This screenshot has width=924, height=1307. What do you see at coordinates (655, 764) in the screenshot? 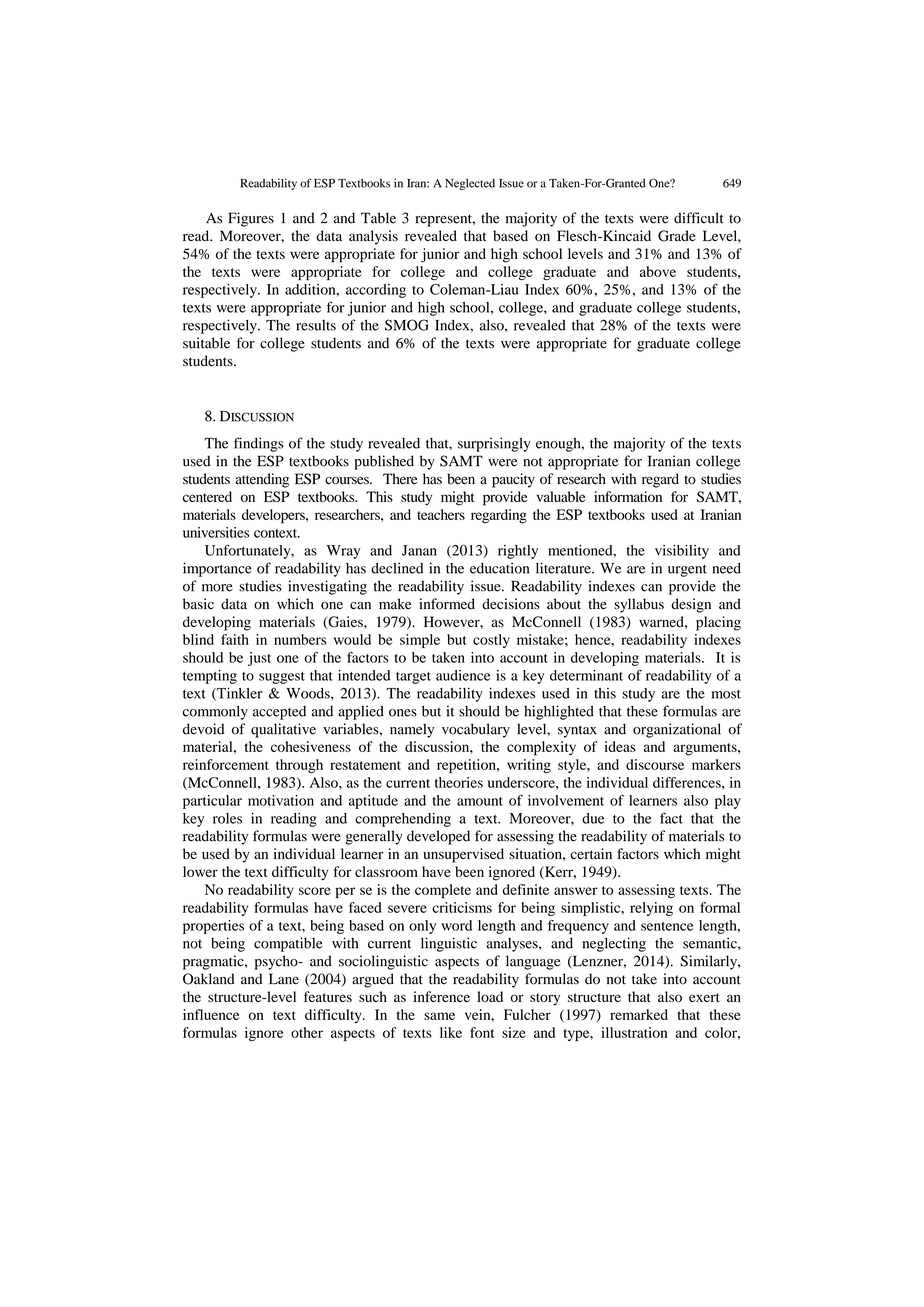
I see `discourse` at bounding box center [655, 764].
